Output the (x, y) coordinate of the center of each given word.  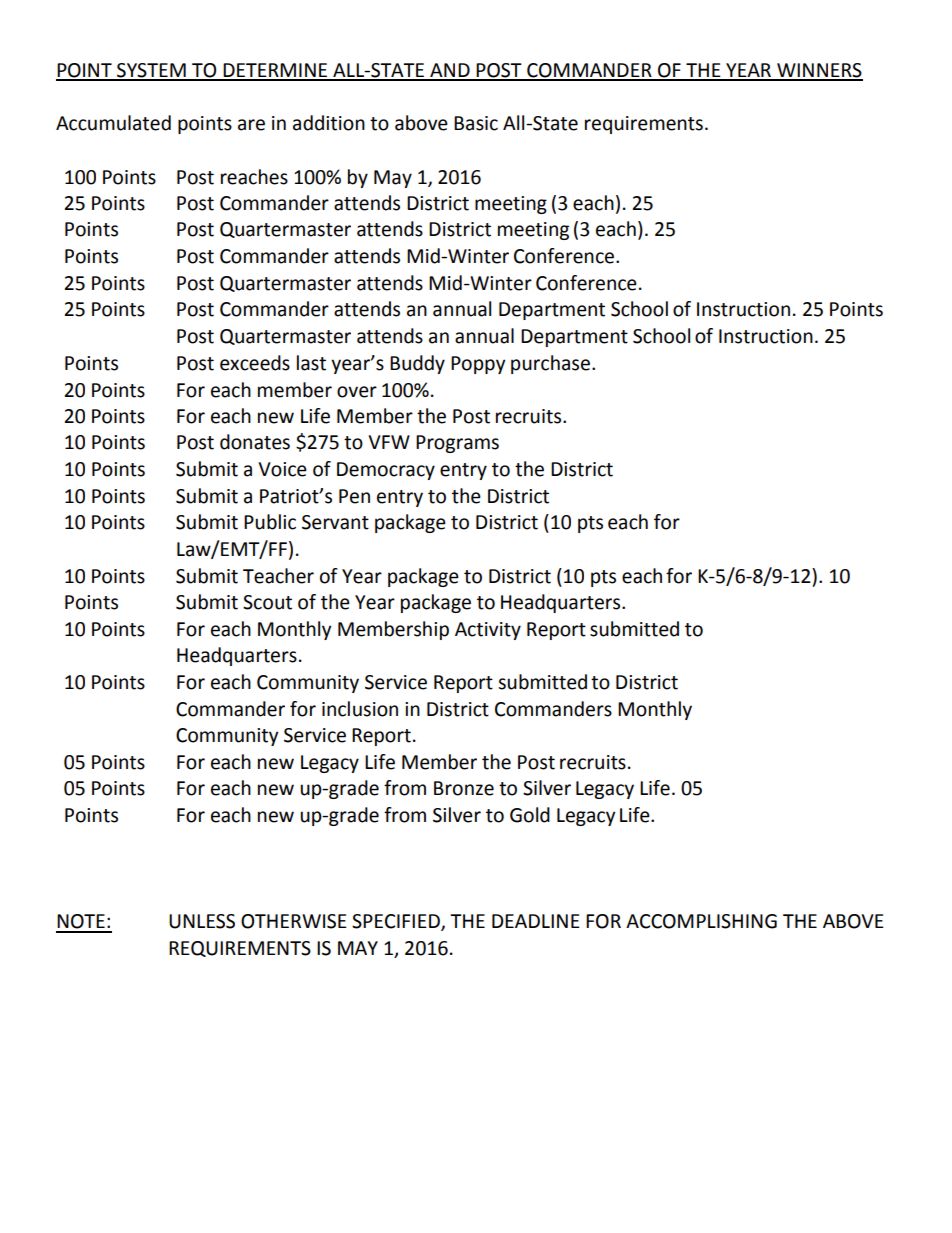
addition (329, 123)
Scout (267, 602)
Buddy (417, 364)
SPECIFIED (397, 922)
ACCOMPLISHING (701, 921)
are (251, 125)
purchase (550, 364)
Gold (530, 815)
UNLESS (202, 921)
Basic (476, 123)
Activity (488, 631)
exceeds (255, 363)
